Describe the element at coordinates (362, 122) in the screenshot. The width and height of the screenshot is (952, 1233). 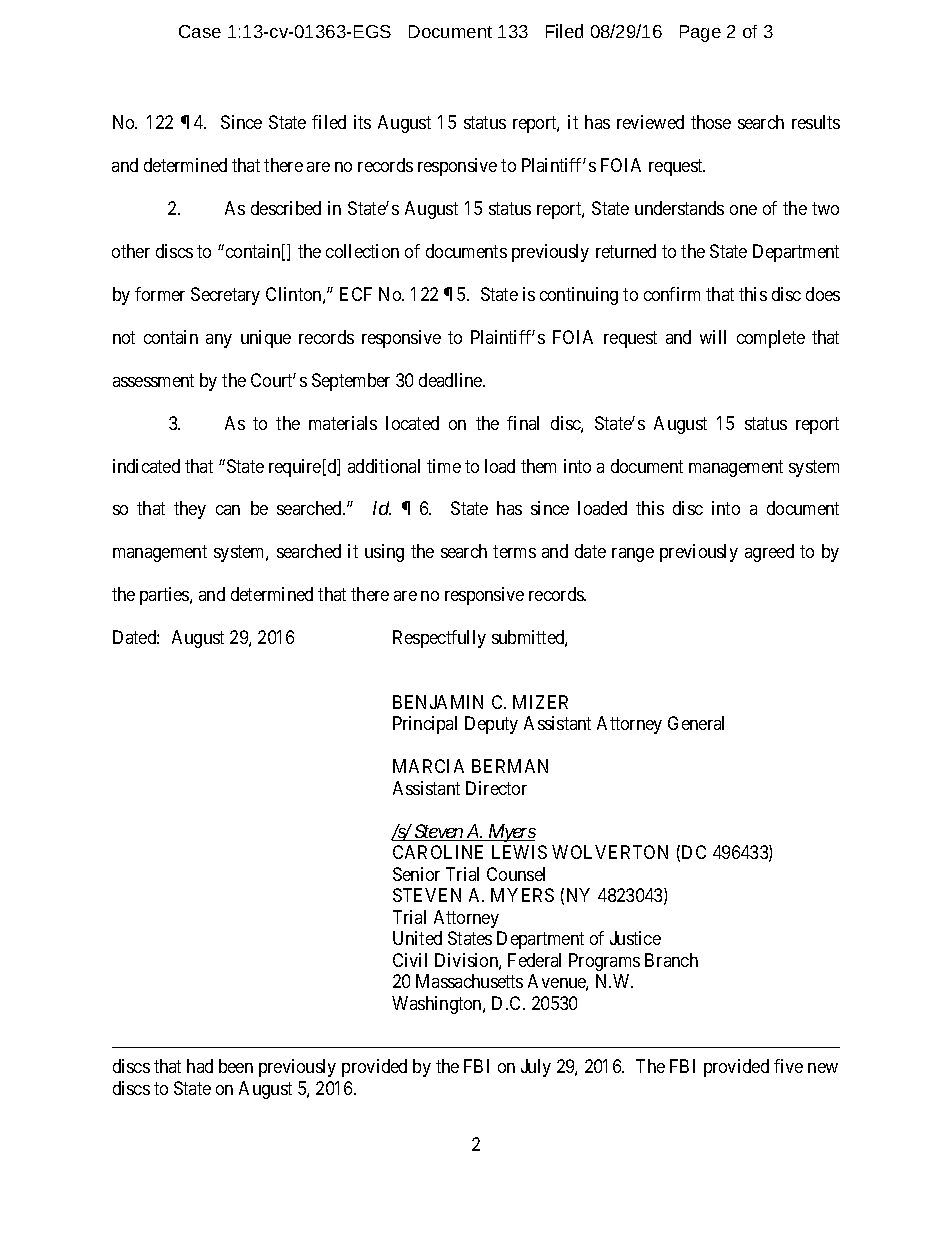
I see `its` at that location.
